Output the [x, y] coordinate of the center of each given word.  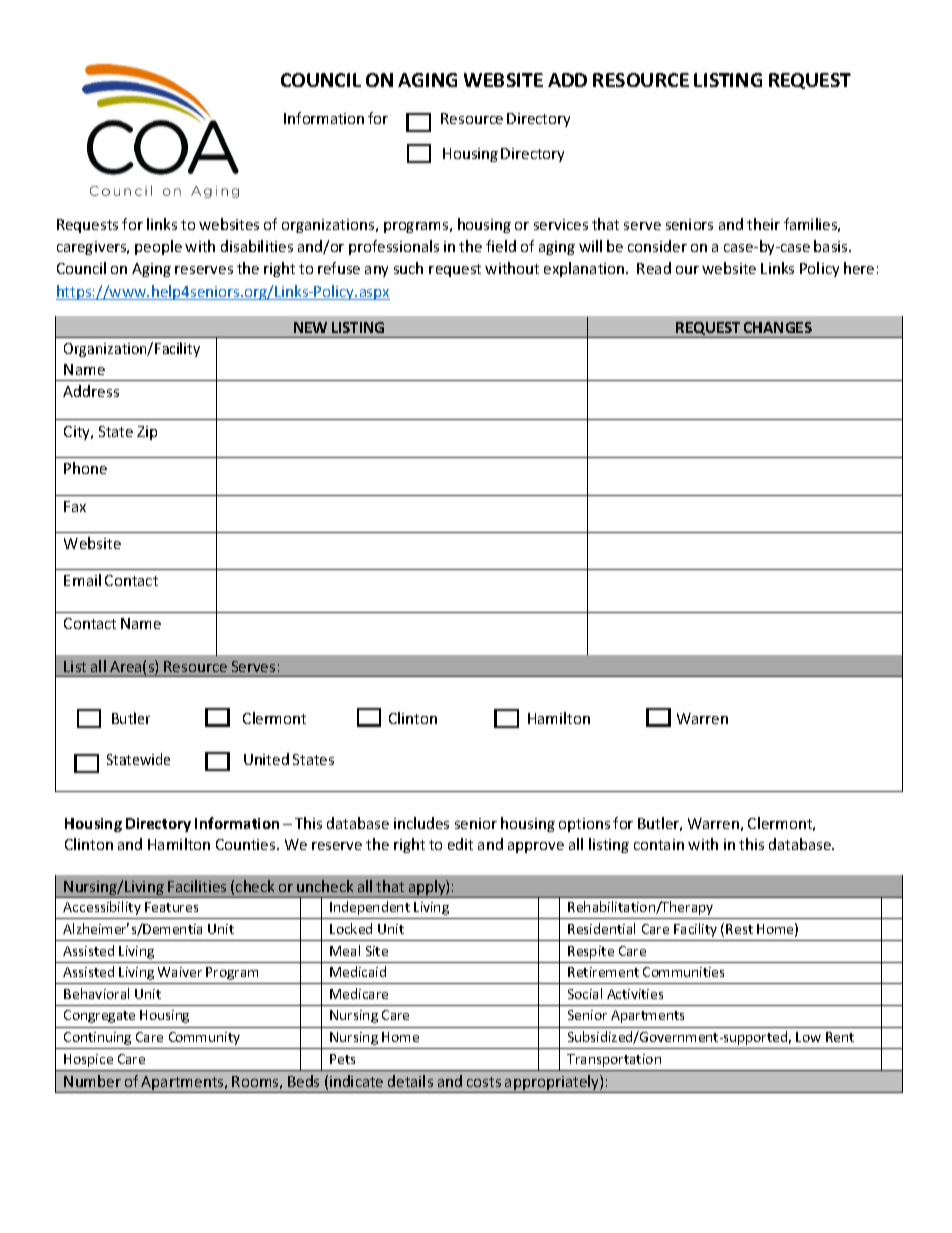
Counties [247, 844]
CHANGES [778, 327]
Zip [147, 433]
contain [659, 844]
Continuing [97, 1038]
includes [421, 823]
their [763, 224]
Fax [75, 506]
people [158, 247]
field [501, 246]
